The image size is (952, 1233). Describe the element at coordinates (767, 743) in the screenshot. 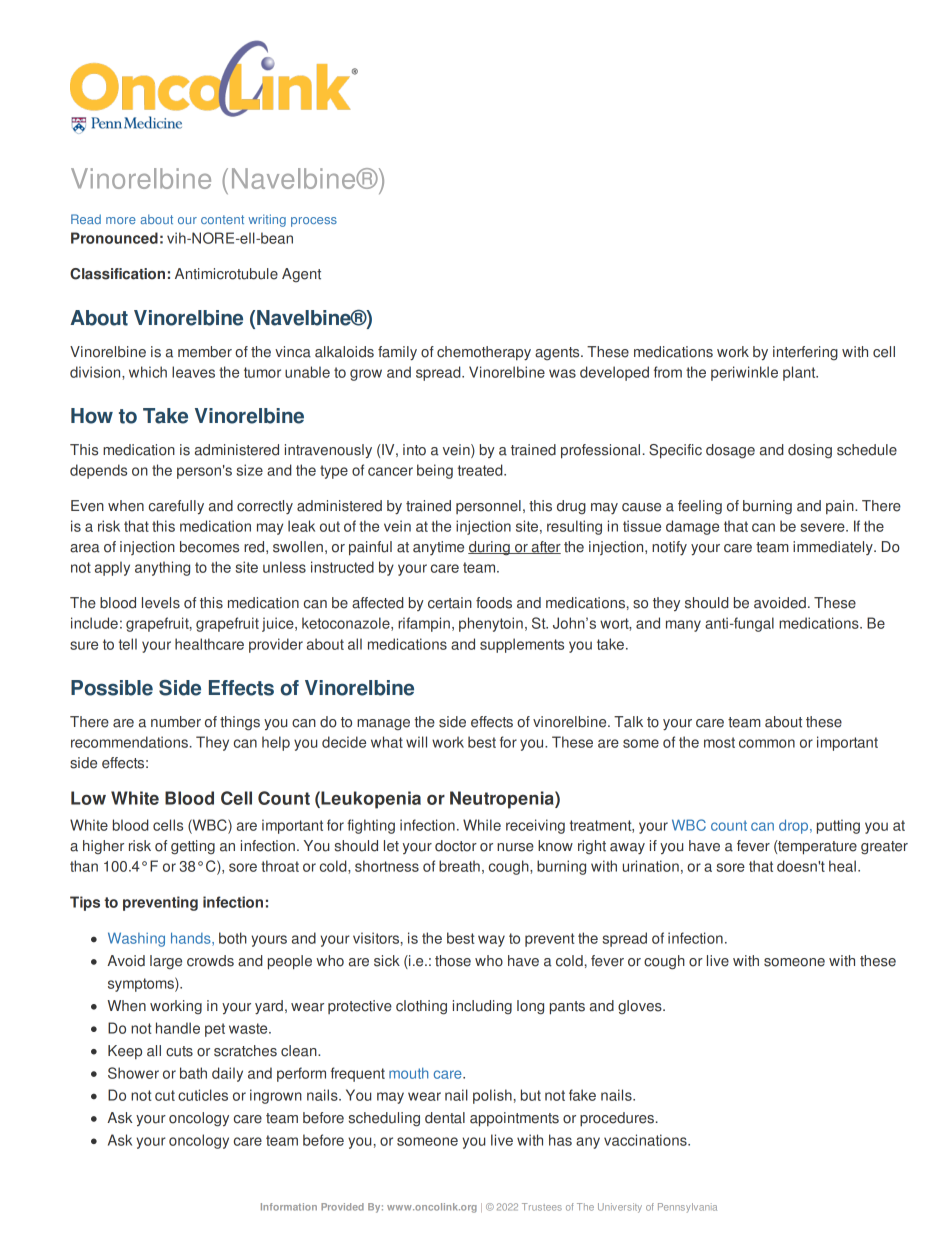

I see `common` at that location.
